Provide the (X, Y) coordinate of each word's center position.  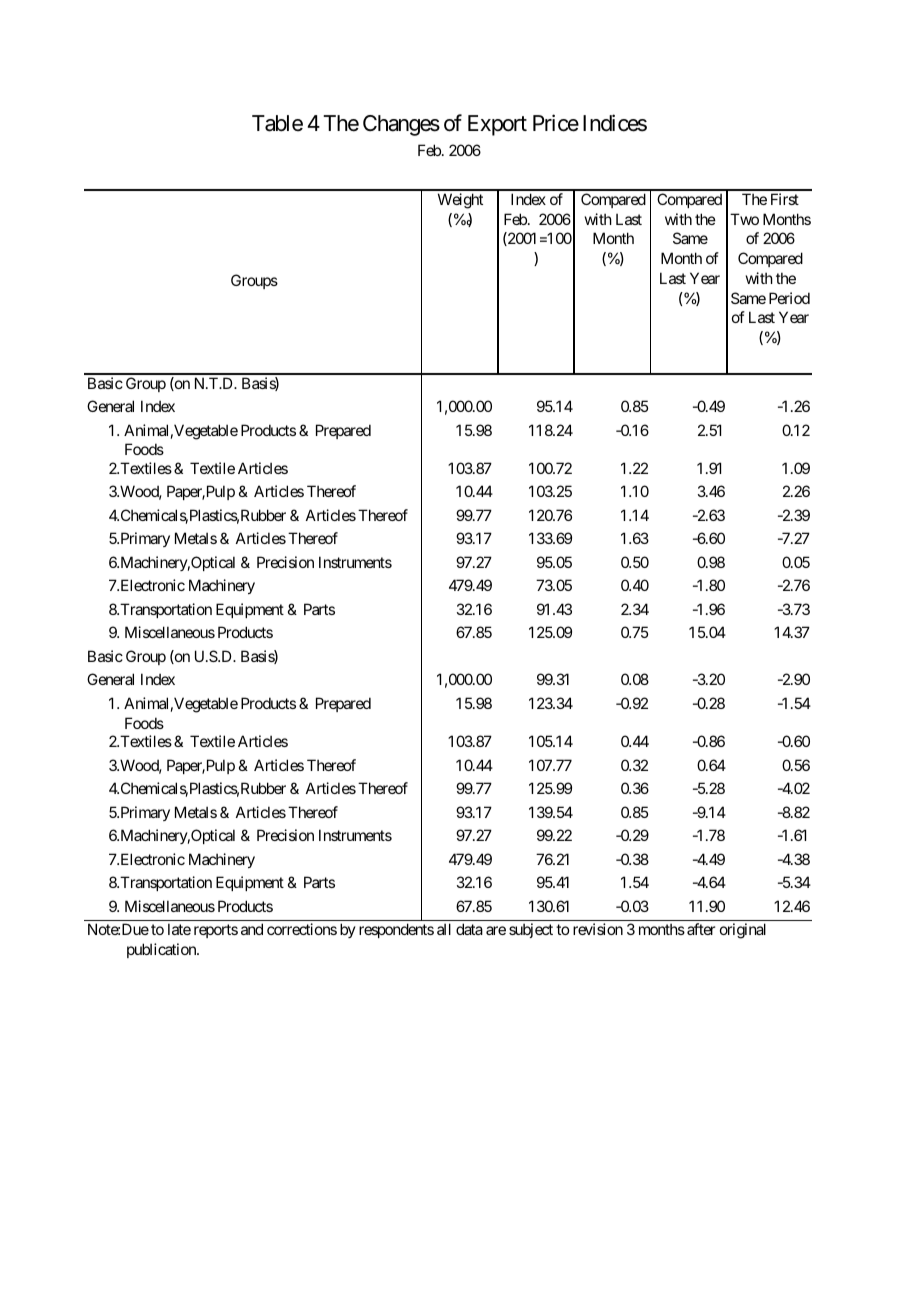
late (179, 929)
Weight (460, 201)
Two (744, 219)
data (469, 929)
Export (497, 125)
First (785, 199)
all (444, 929)
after (701, 929)
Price (556, 123)
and (252, 929)
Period (789, 298)
